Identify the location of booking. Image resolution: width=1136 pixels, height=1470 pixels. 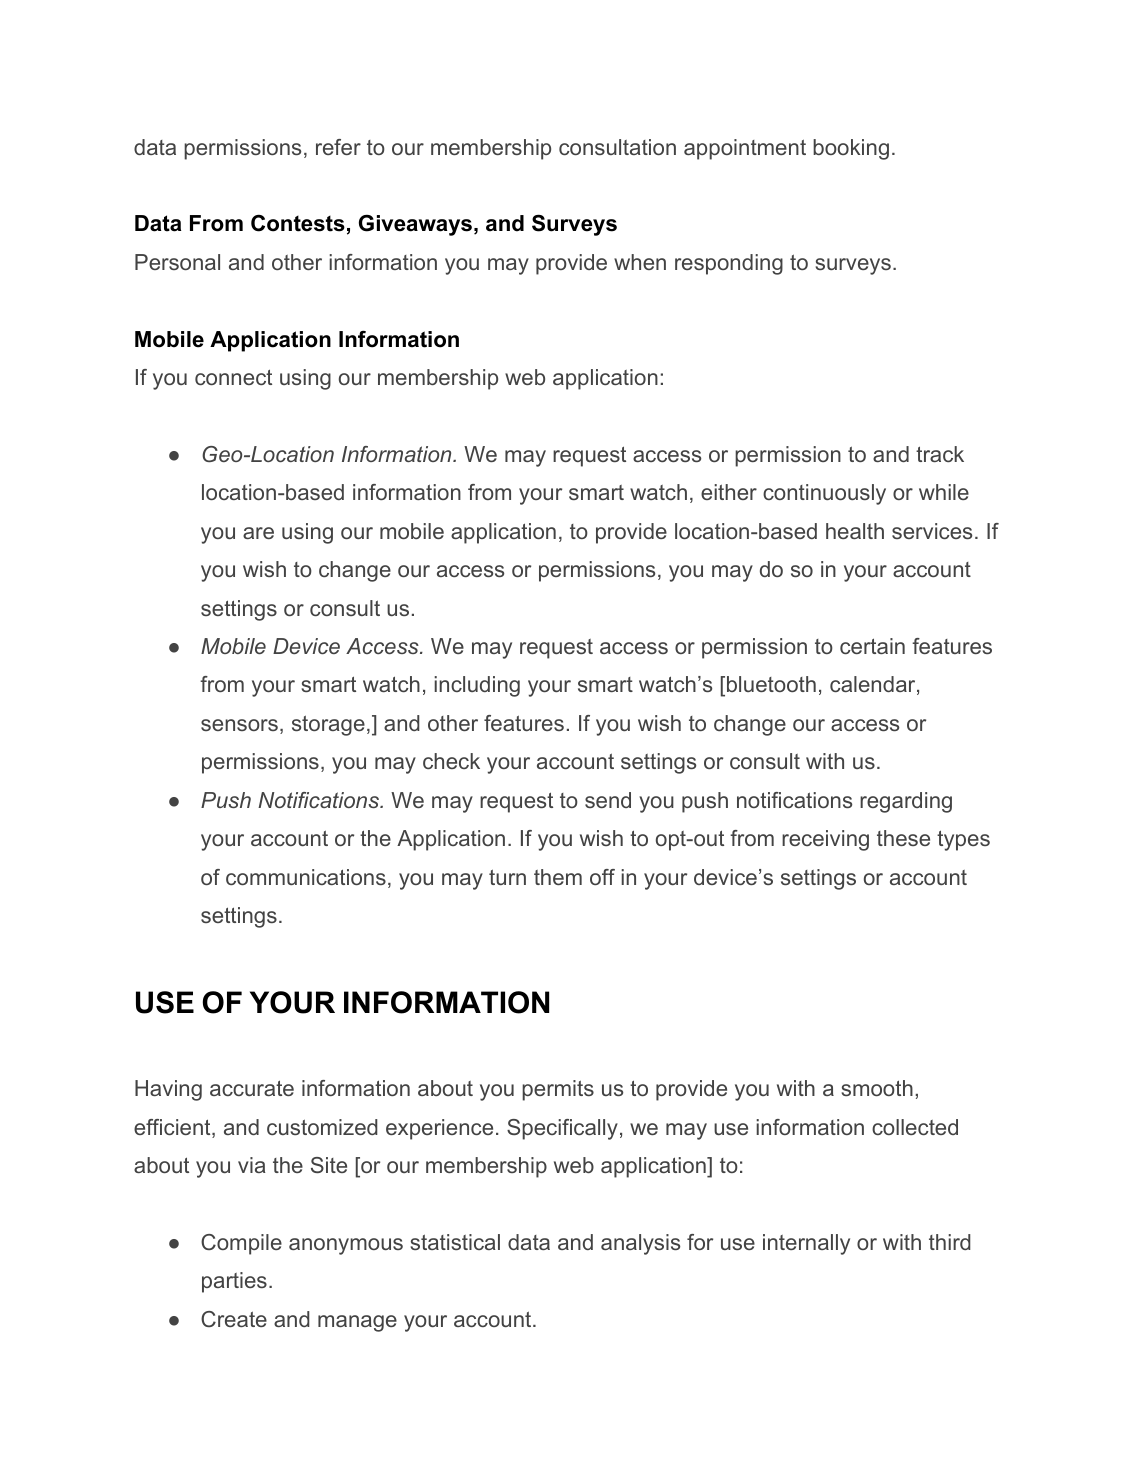
(851, 149).
